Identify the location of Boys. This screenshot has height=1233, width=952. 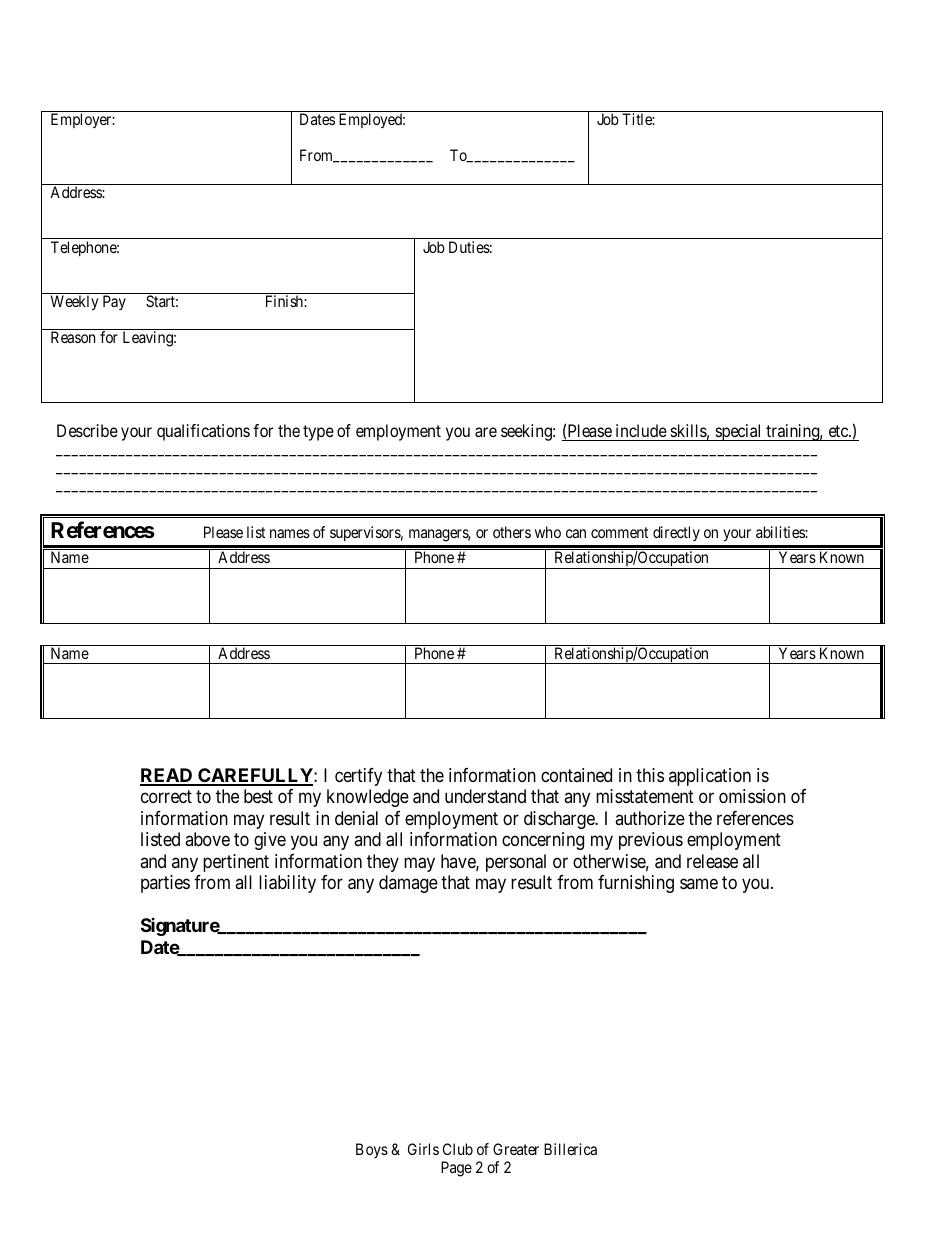
(372, 1150).
